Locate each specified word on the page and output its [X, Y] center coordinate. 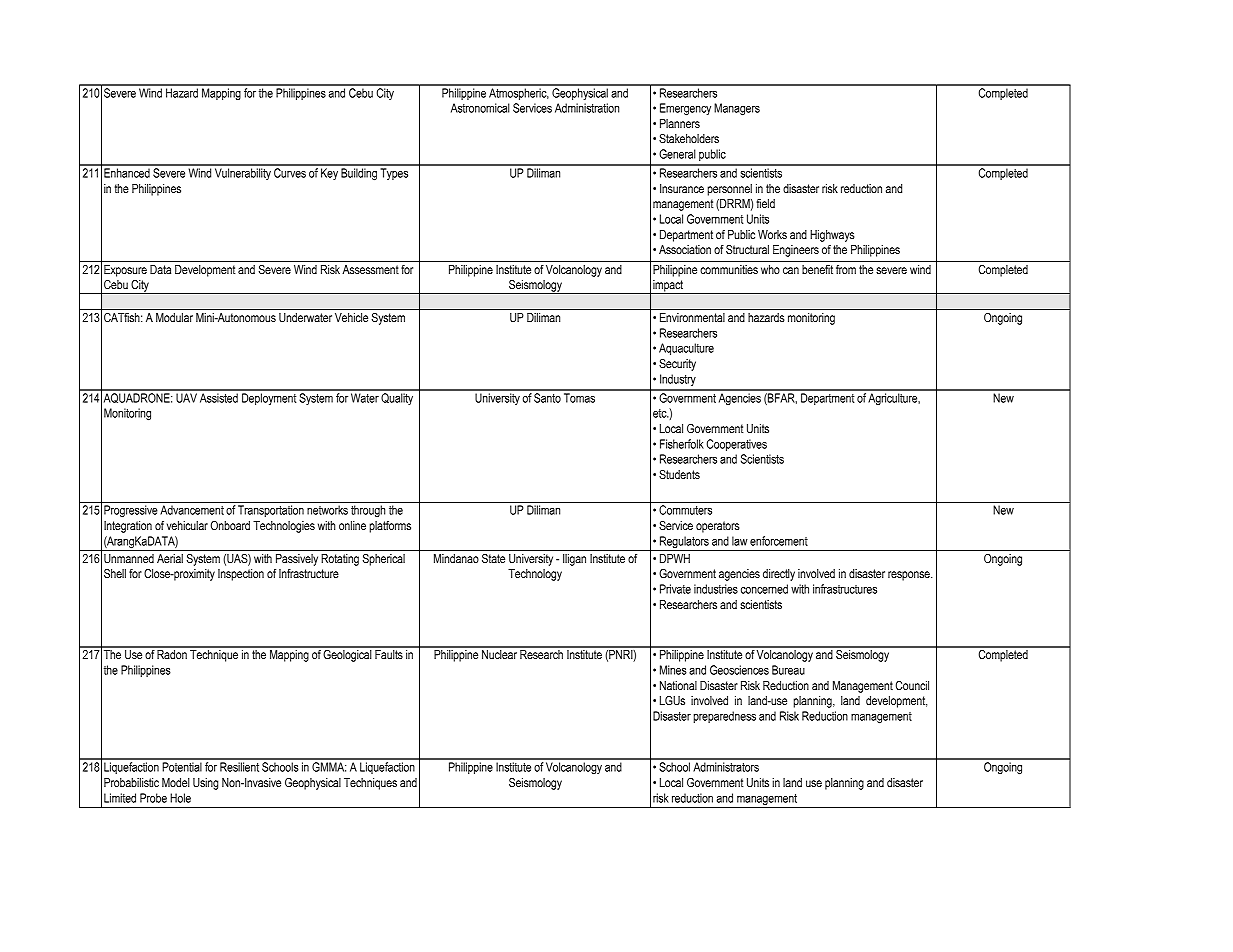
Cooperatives [737, 445]
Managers [737, 109]
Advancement [192, 510]
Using [205, 784]
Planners [680, 123]
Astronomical [480, 108]
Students [679, 474]
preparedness [724, 717]
